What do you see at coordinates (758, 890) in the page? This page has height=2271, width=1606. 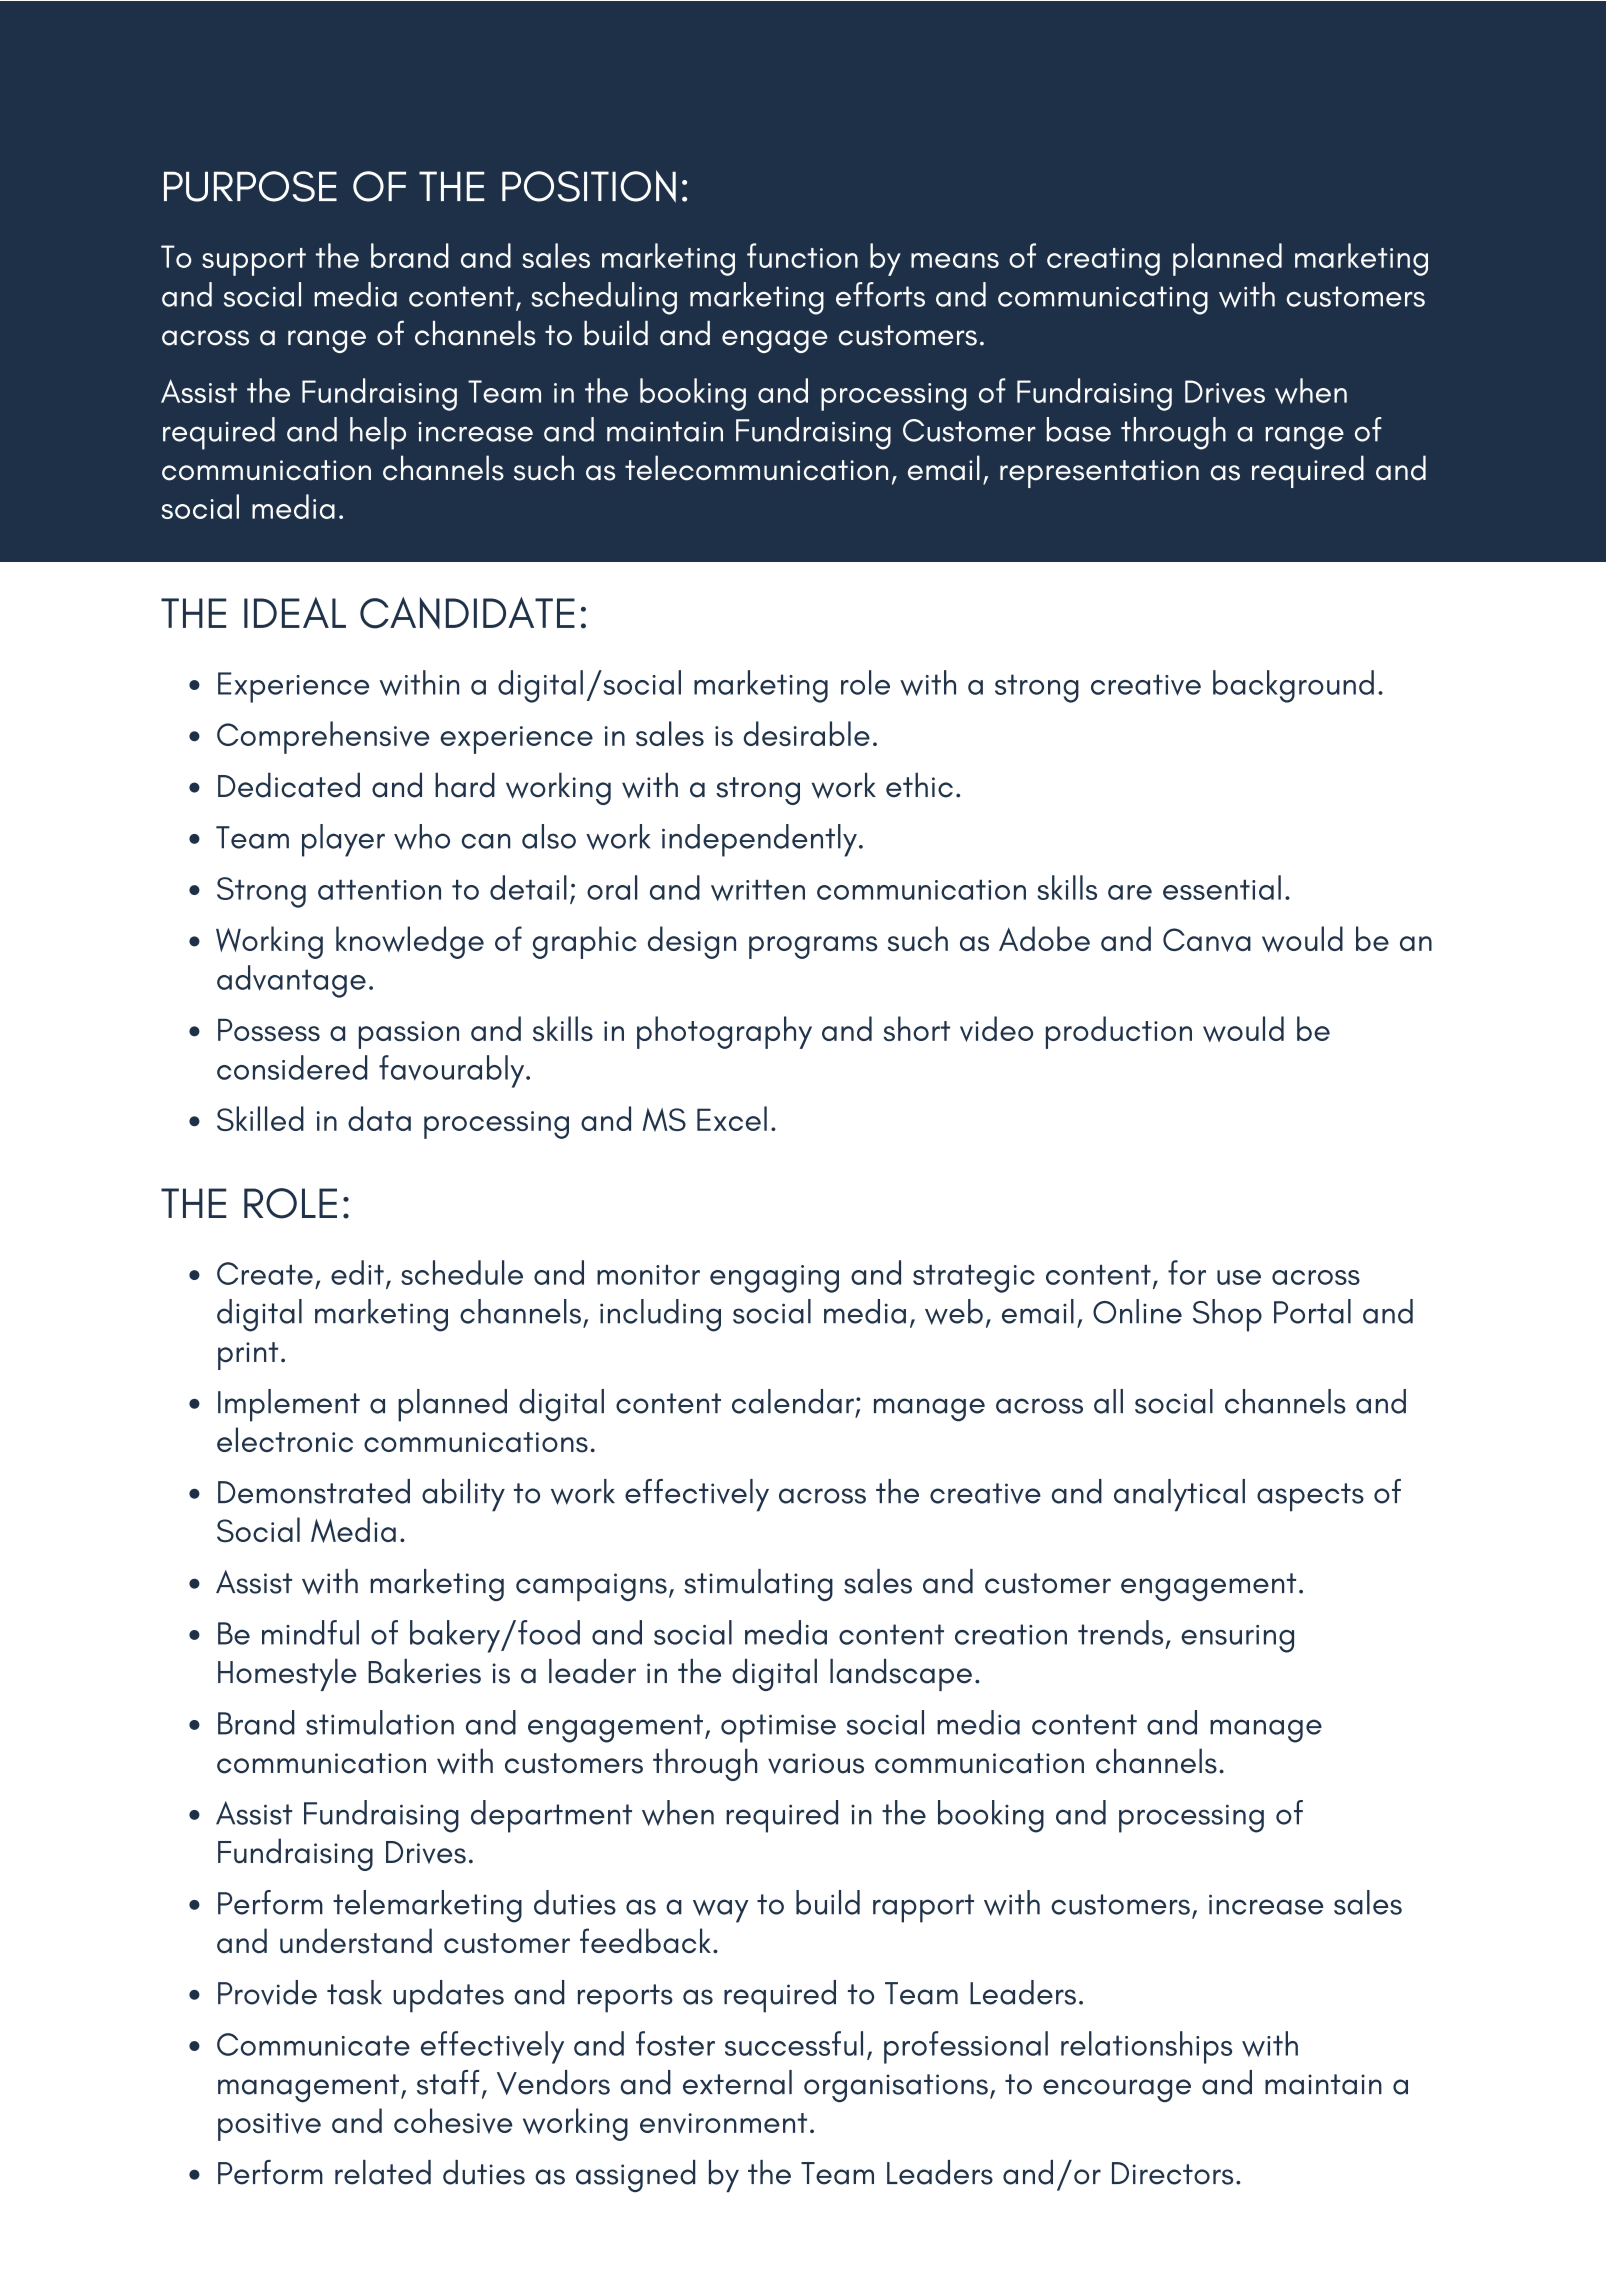 I see `written` at bounding box center [758, 890].
